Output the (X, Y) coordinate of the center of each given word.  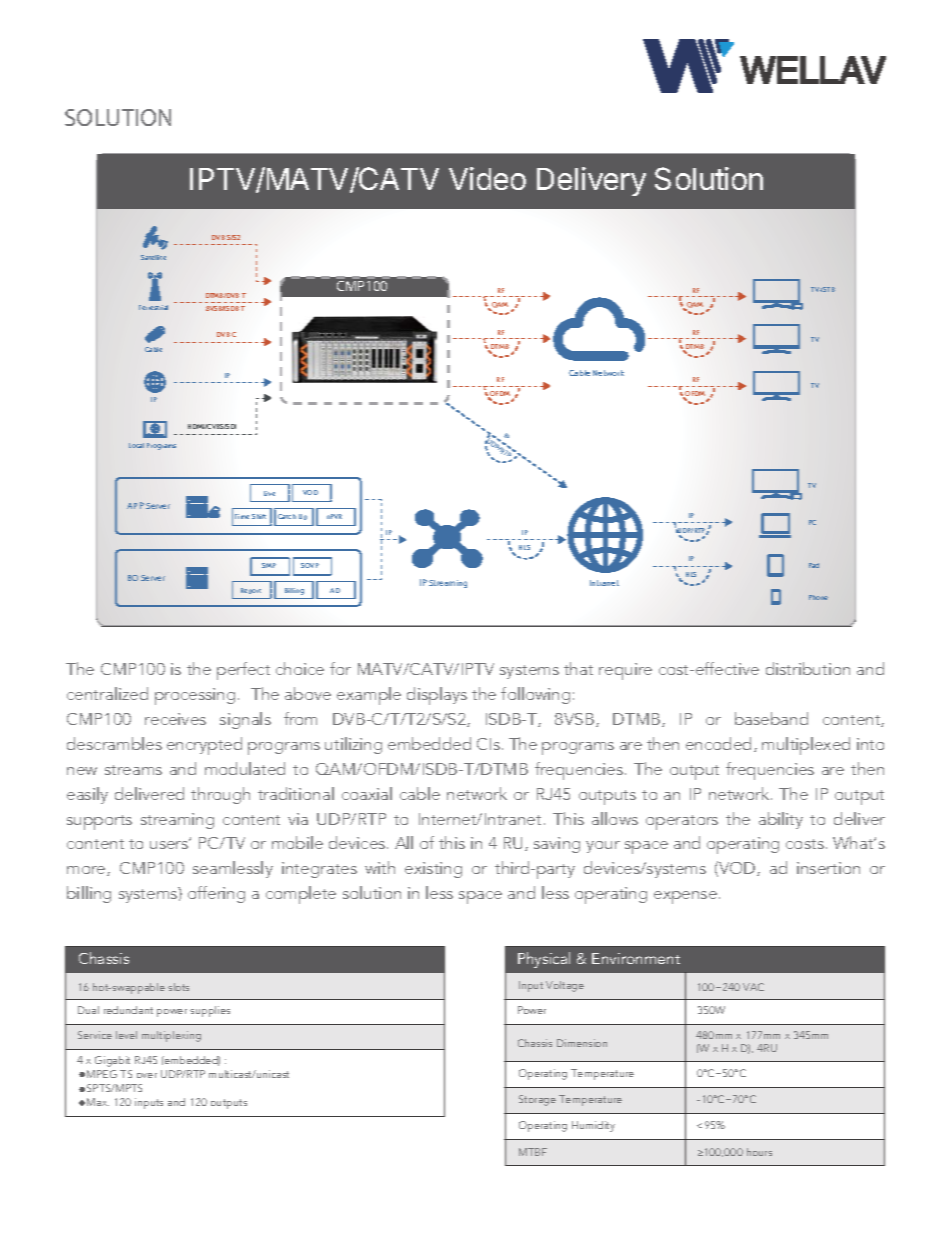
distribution (808, 668)
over (147, 1075)
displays (437, 696)
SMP (269, 565)
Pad (814, 565)
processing (195, 696)
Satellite (153, 257)
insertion (828, 868)
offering (216, 894)
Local (136, 445)
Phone (818, 597)
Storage (537, 1100)
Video (487, 178)
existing (433, 870)
